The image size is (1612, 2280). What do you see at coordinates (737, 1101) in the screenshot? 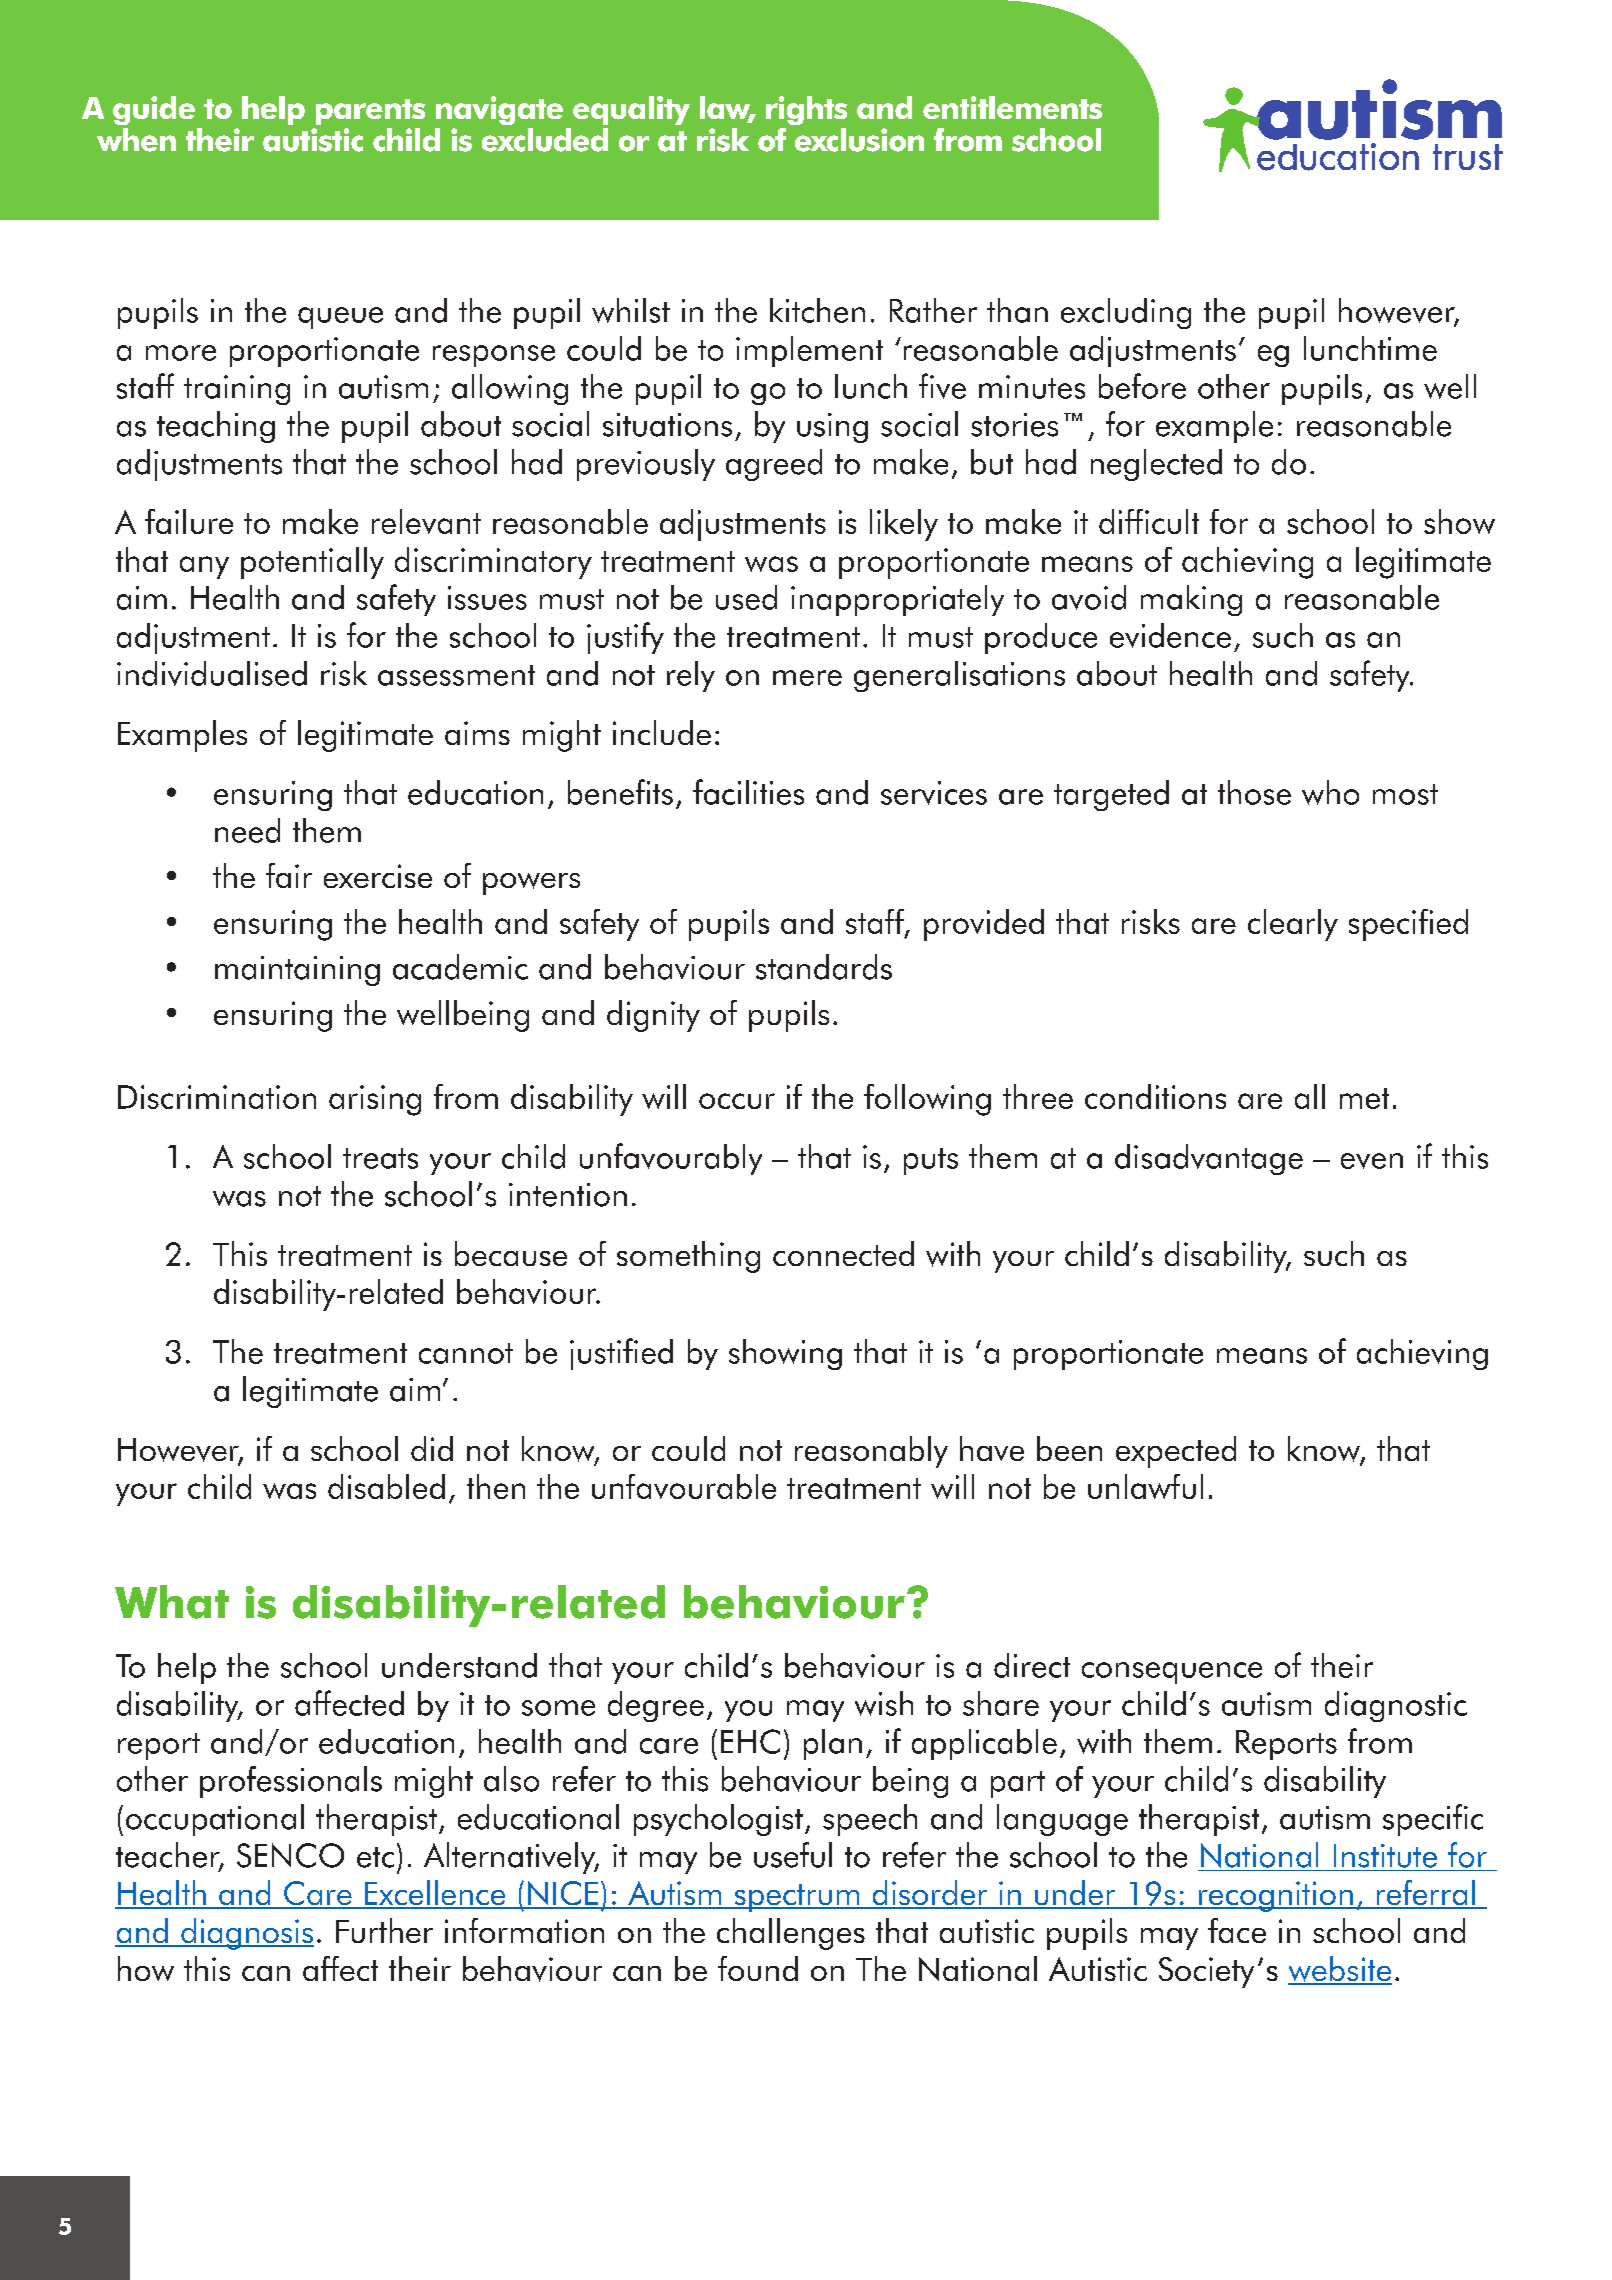
I see `occur` at bounding box center [737, 1101].
